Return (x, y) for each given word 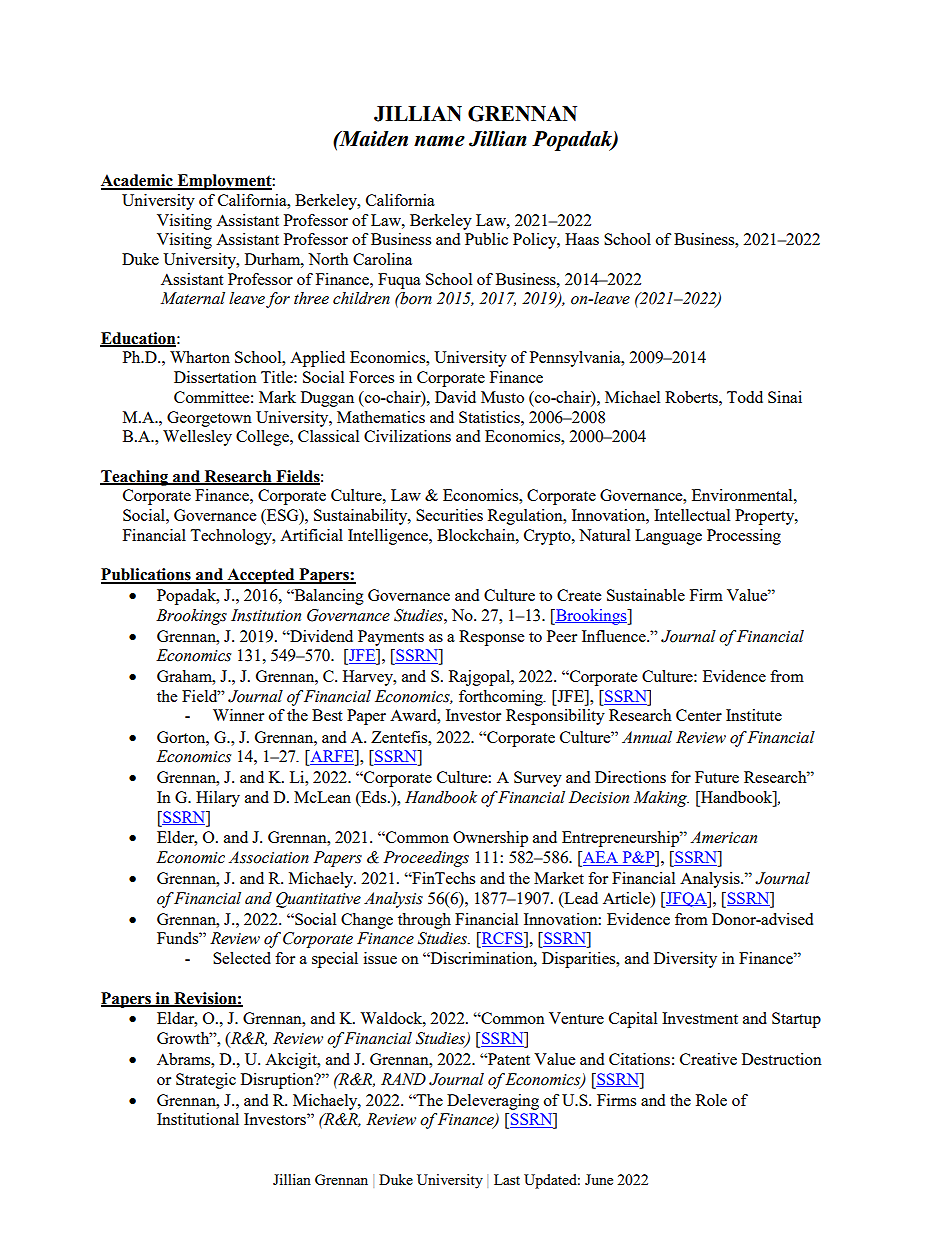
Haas (582, 239)
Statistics (490, 417)
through (424, 921)
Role (711, 1100)
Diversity (685, 960)
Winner (238, 715)
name (439, 141)
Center (699, 715)
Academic (138, 181)
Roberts (692, 397)
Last (507, 1179)
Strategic (206, 1081)
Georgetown (209, 419)
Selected (242, 958)
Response (491, 638)
